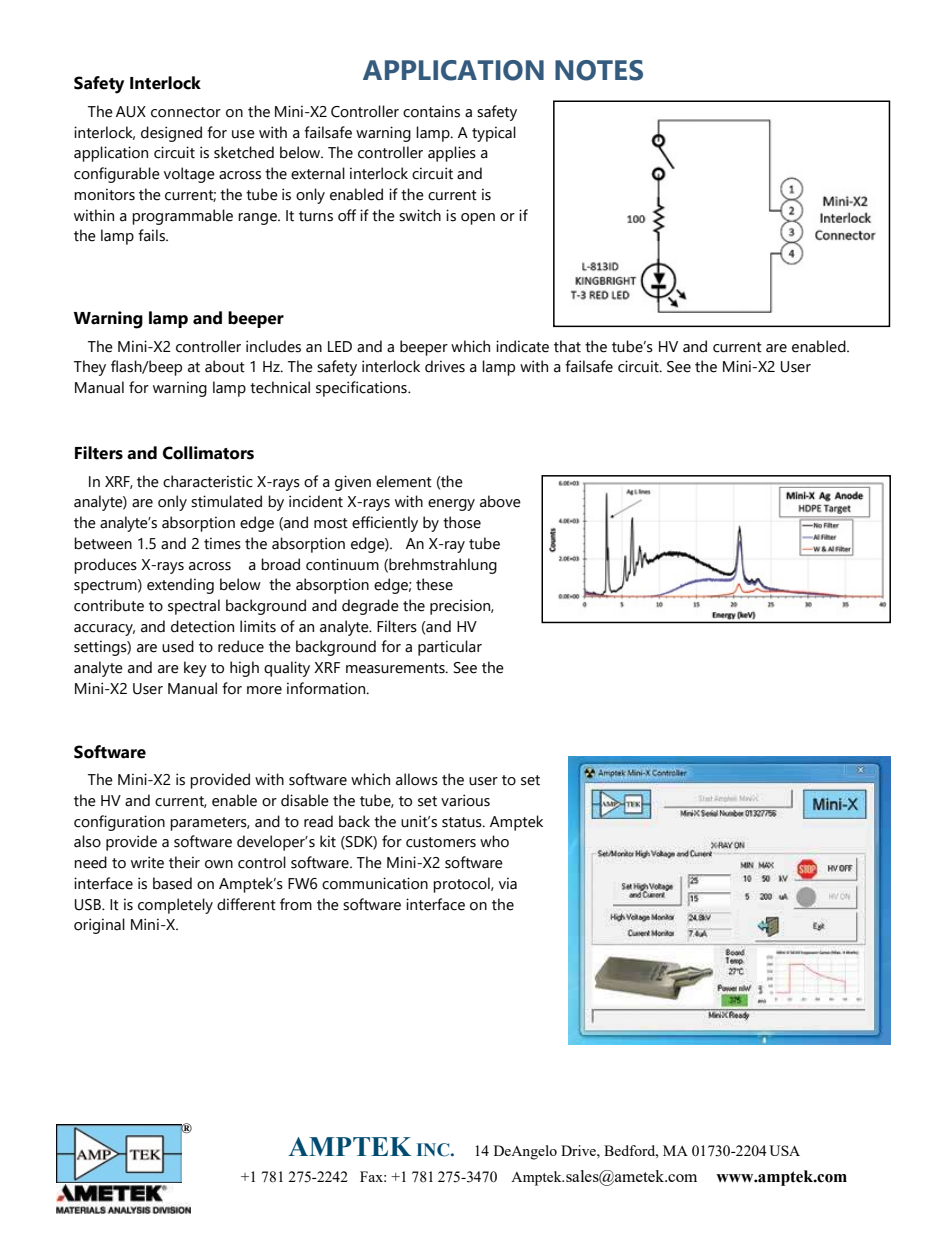 The image size is (952, 1233). I want to click on customers, so click(441, 842).
